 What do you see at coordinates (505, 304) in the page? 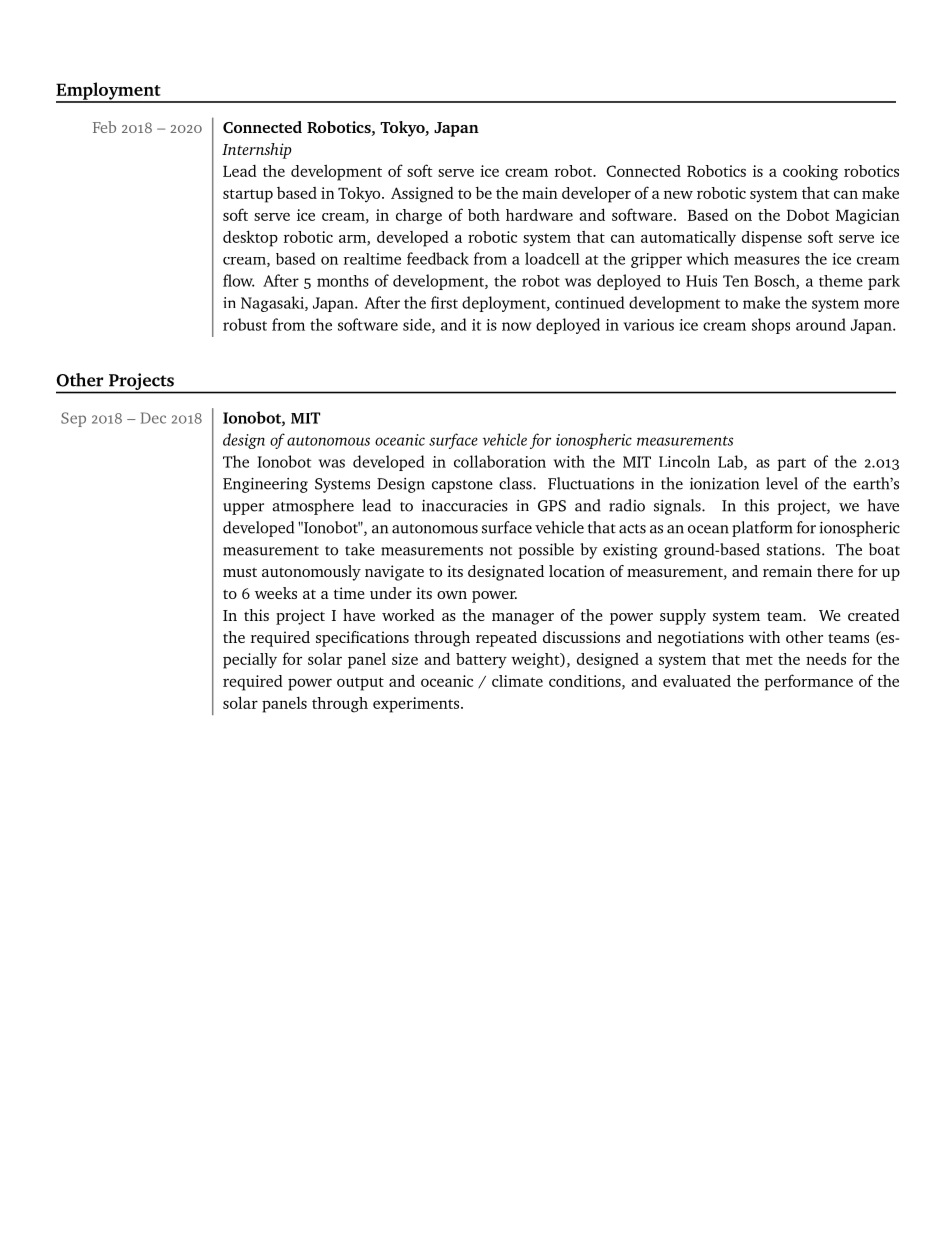
I see `deployment` at bounding box center [505, 304].
